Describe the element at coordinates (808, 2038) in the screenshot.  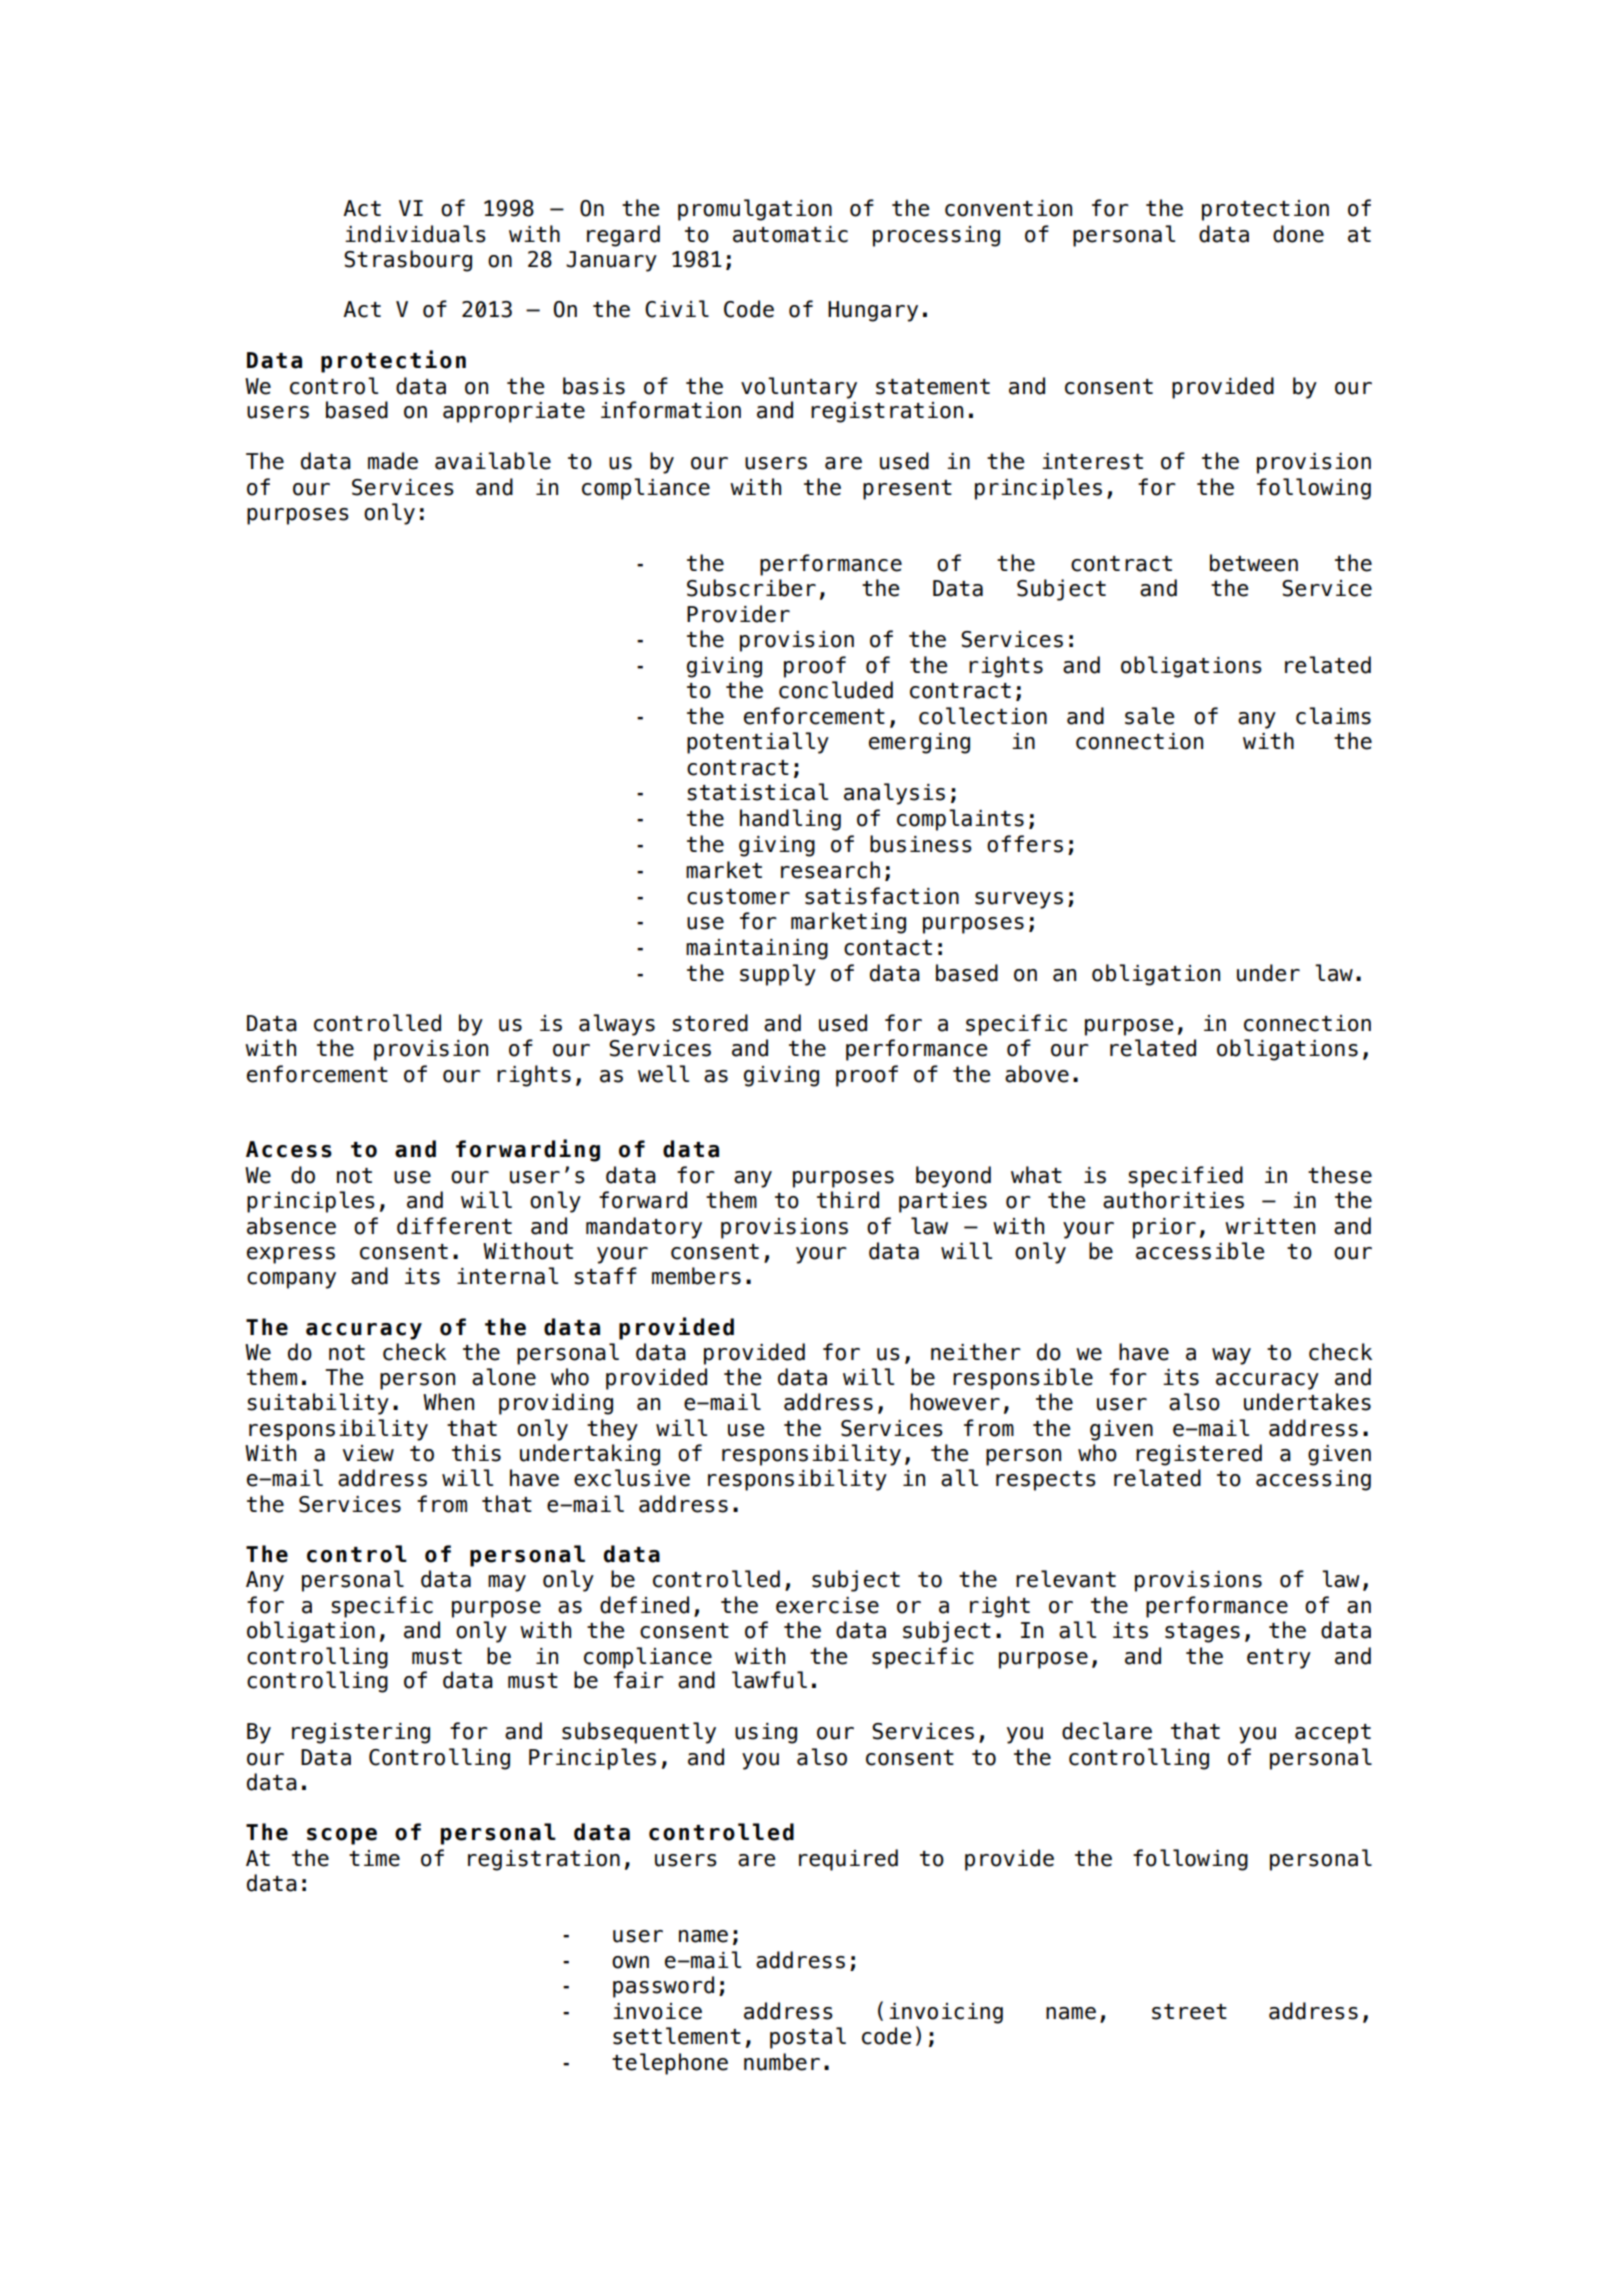
I see `postal` at that location.
